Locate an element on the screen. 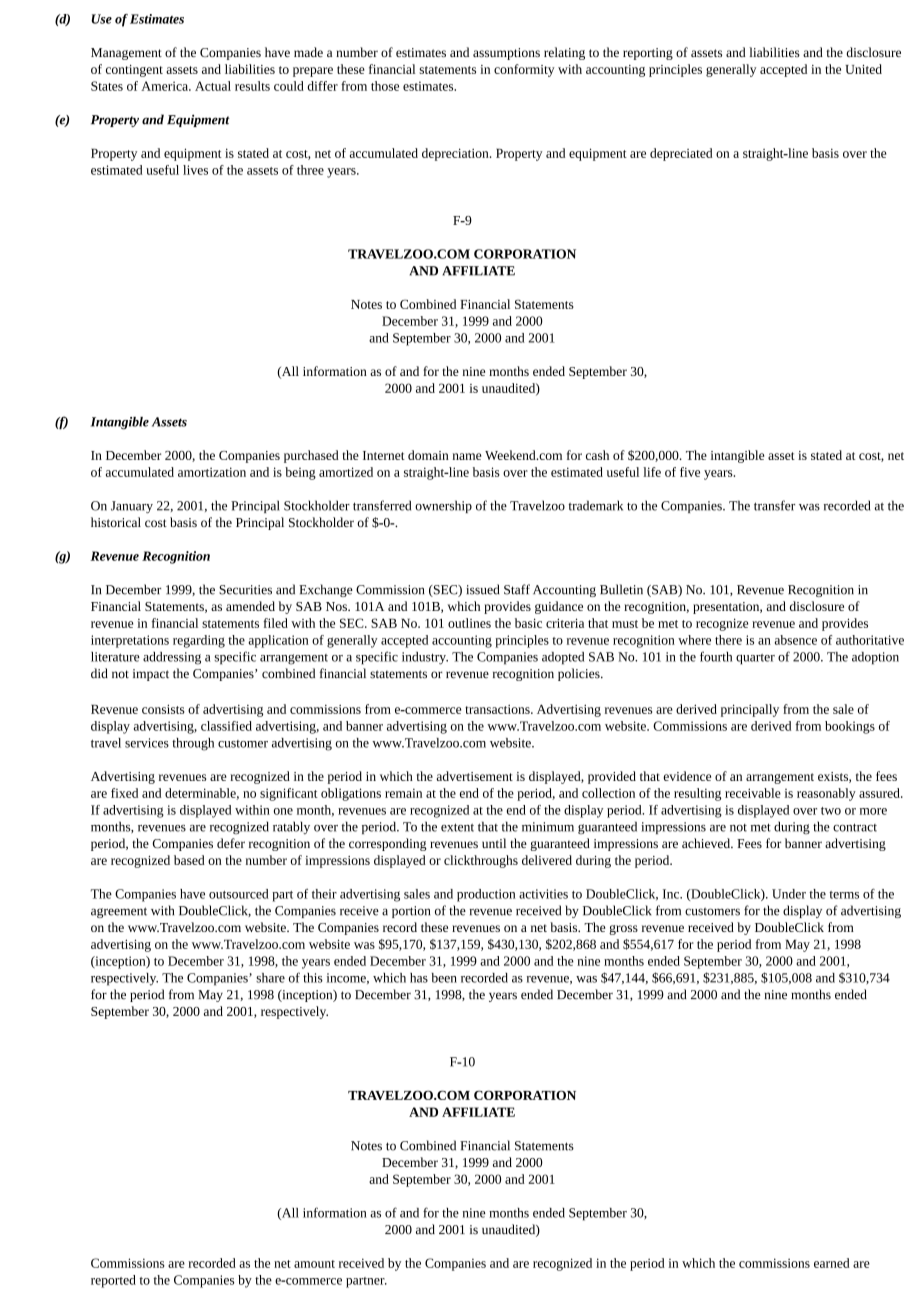 This screenshot has height=1308, width=924. absence is located at coordinates (796, 640).
